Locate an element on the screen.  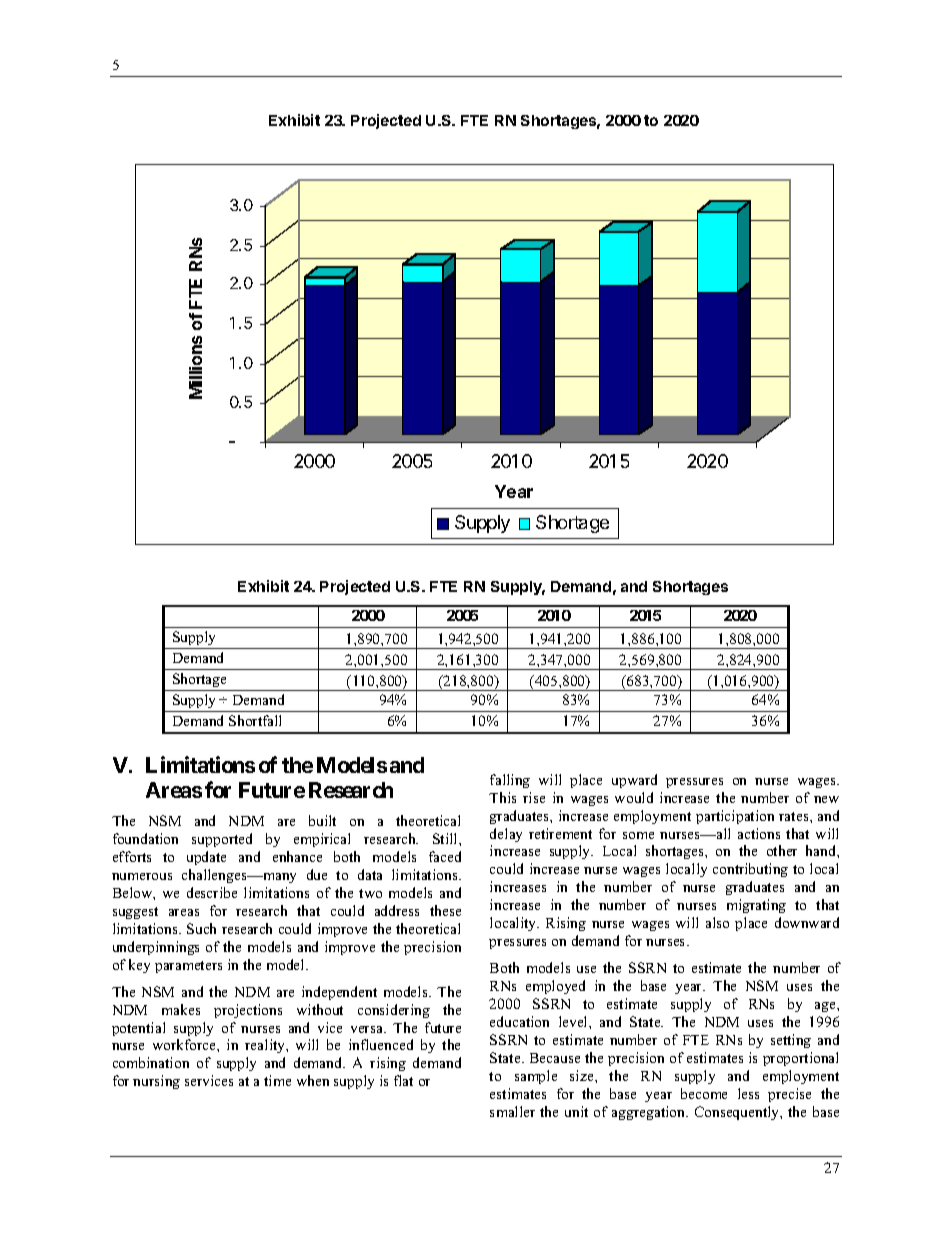
also is located at coordinates (717, 922).
